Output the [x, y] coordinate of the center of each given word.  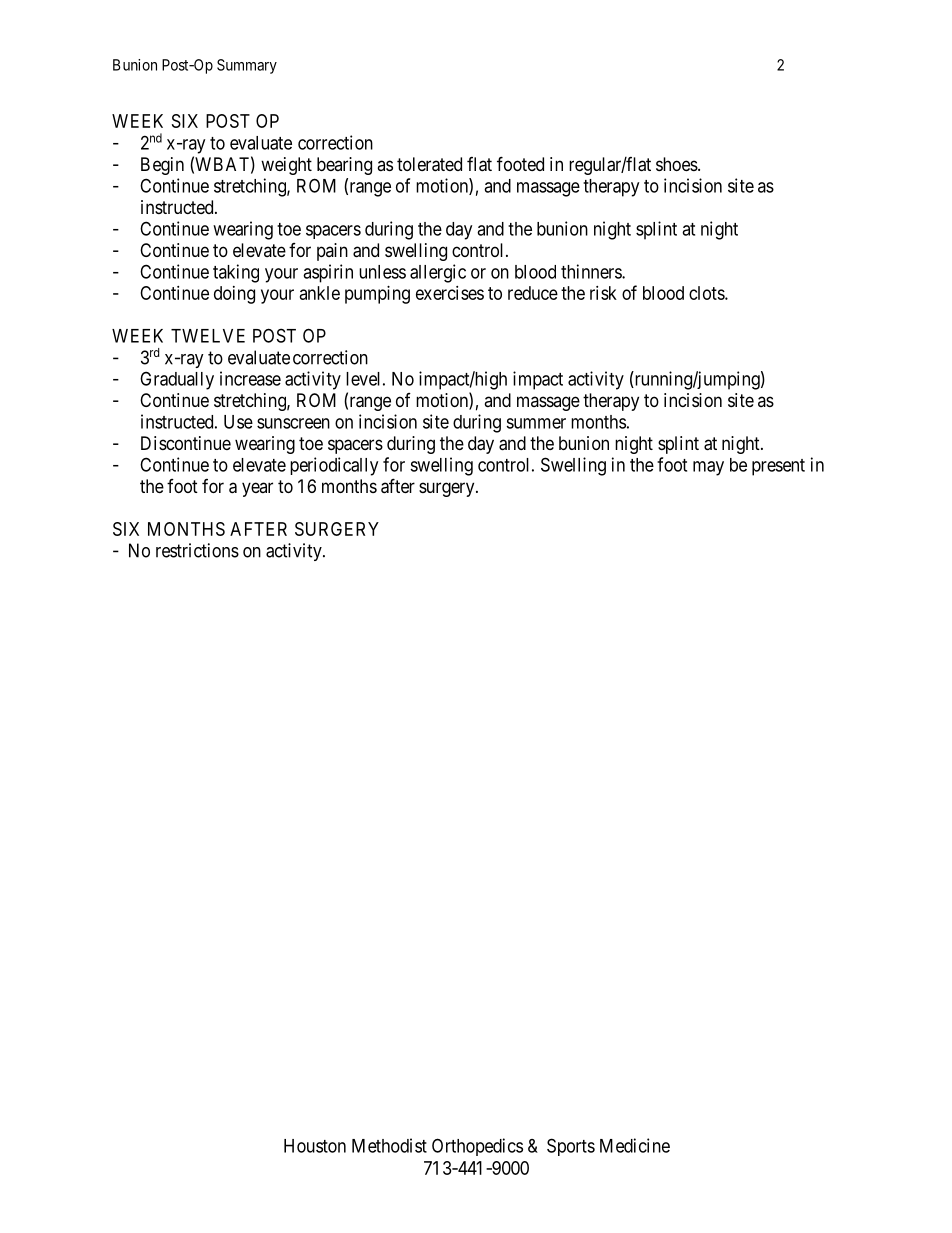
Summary [247, 66]
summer [536, 423]
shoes [677, 164]
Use [238, 422]
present [778, 467]
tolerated [429, 164]
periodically [334, 466]
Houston [315, 1146]
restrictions [197, 550]
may [708, 468]
